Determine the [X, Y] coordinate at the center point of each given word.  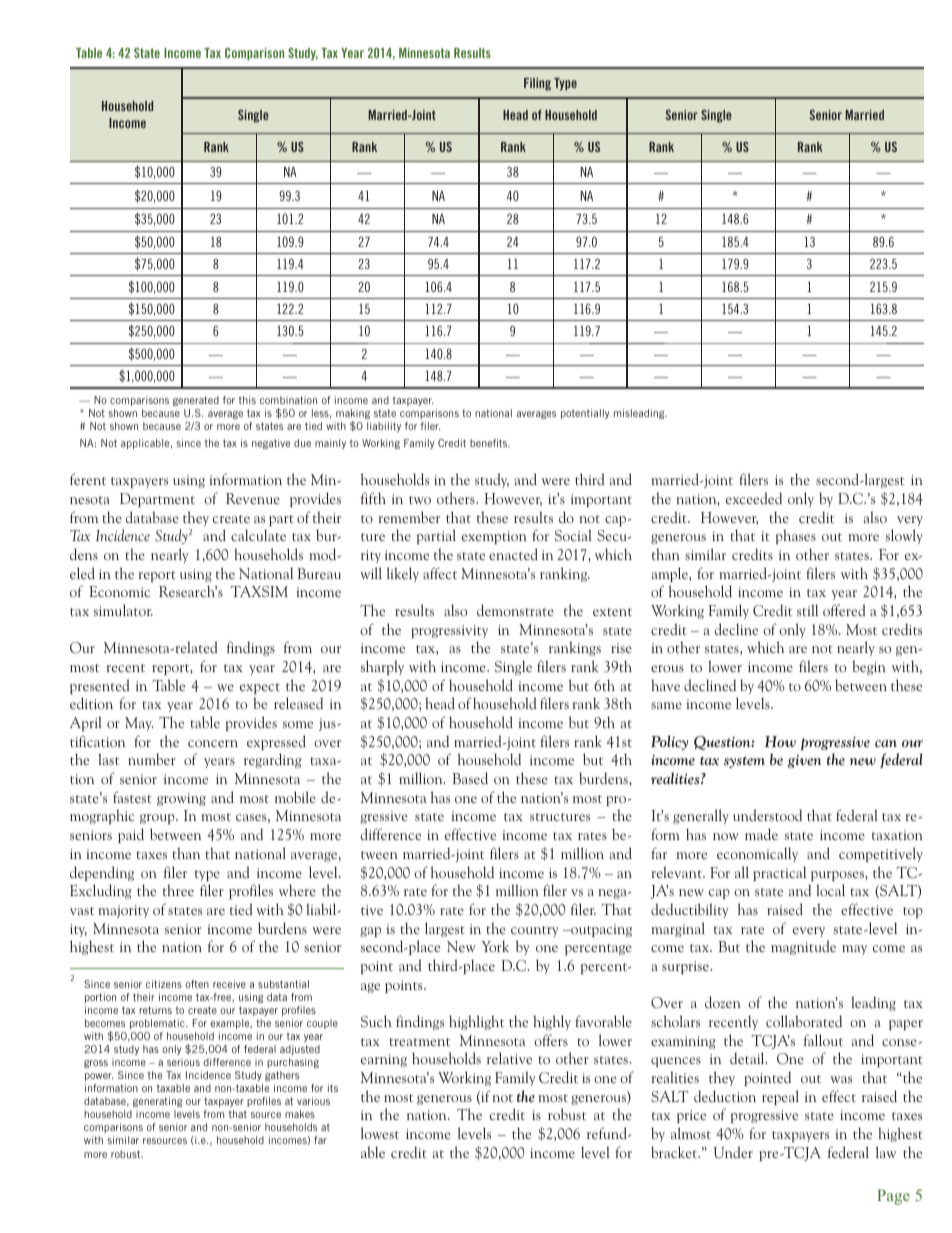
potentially [585, 414]
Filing [537, 84]
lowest [380, 1133]
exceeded [754, 498]
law [886, 1152]
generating [157, 1102]
